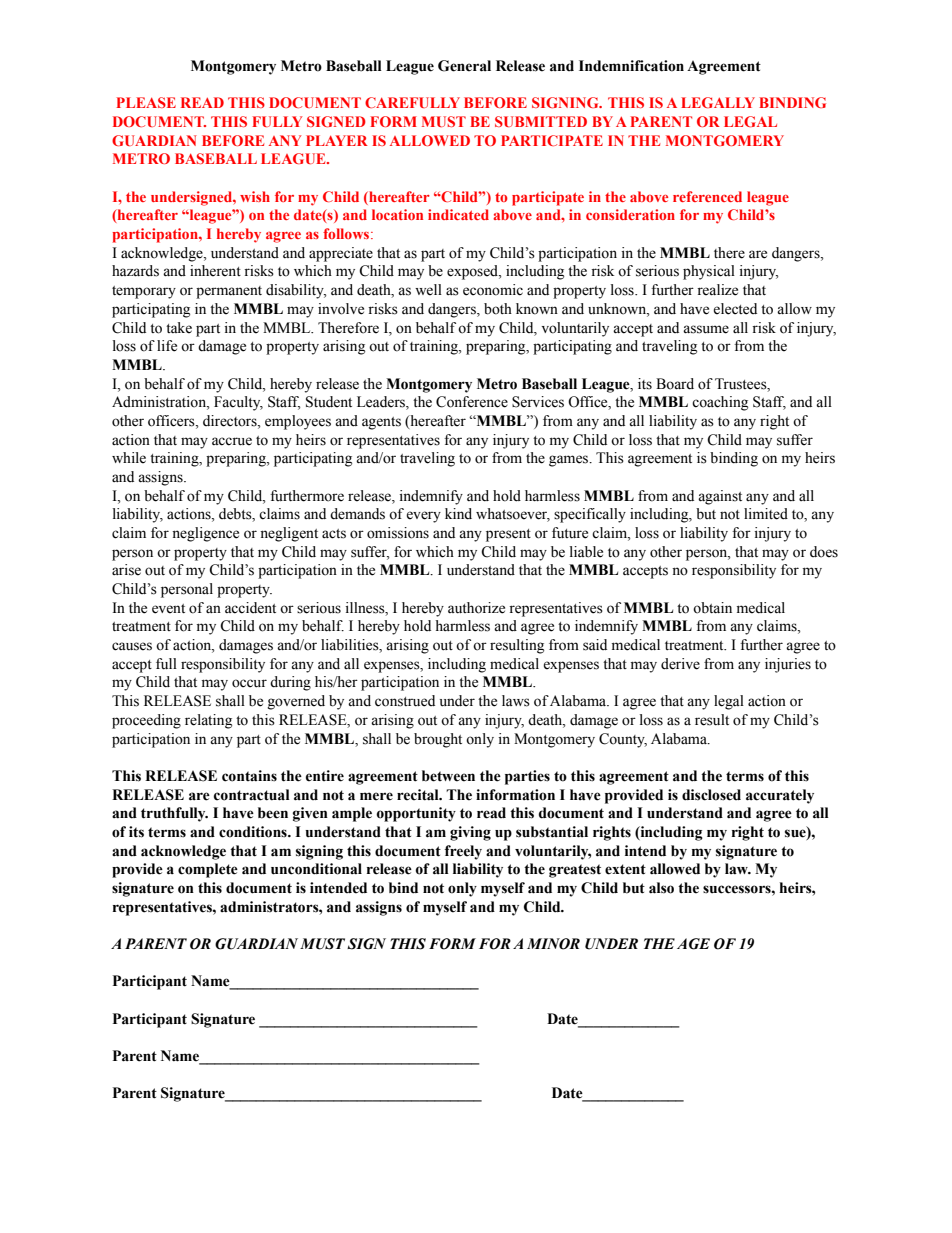 This image has height=1233, width=952. I want to click on coaching, so click(720, 403).
